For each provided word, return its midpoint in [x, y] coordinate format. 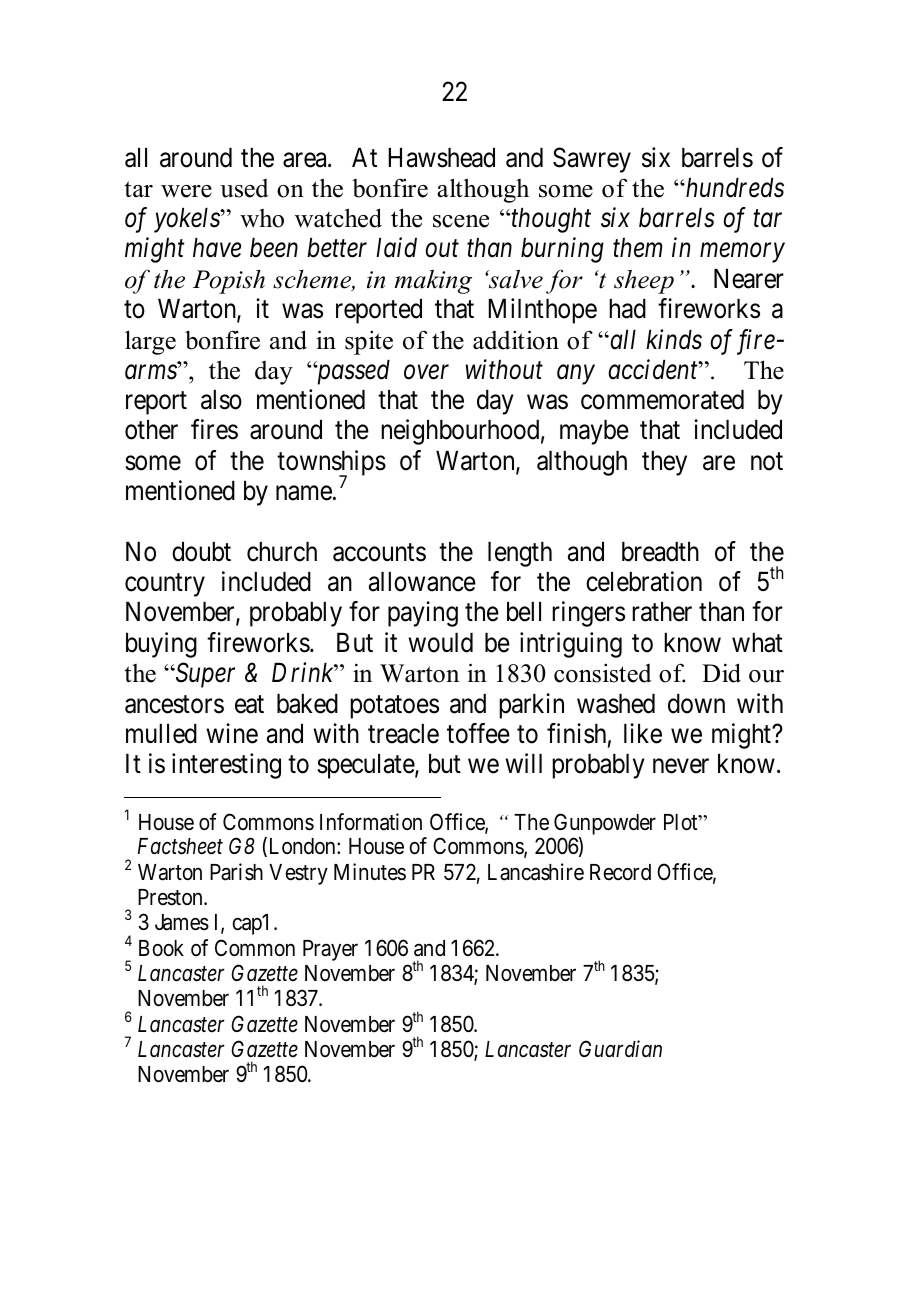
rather [662, 612]
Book [161, 948]
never [681, 766]
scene [461, 221]
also [221, 400]
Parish [236, 872]
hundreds [734, 188]
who [262, 218]
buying [161, 645]
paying [423, 614]
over [426, 372]
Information [371, 822]
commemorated [662, 400]
